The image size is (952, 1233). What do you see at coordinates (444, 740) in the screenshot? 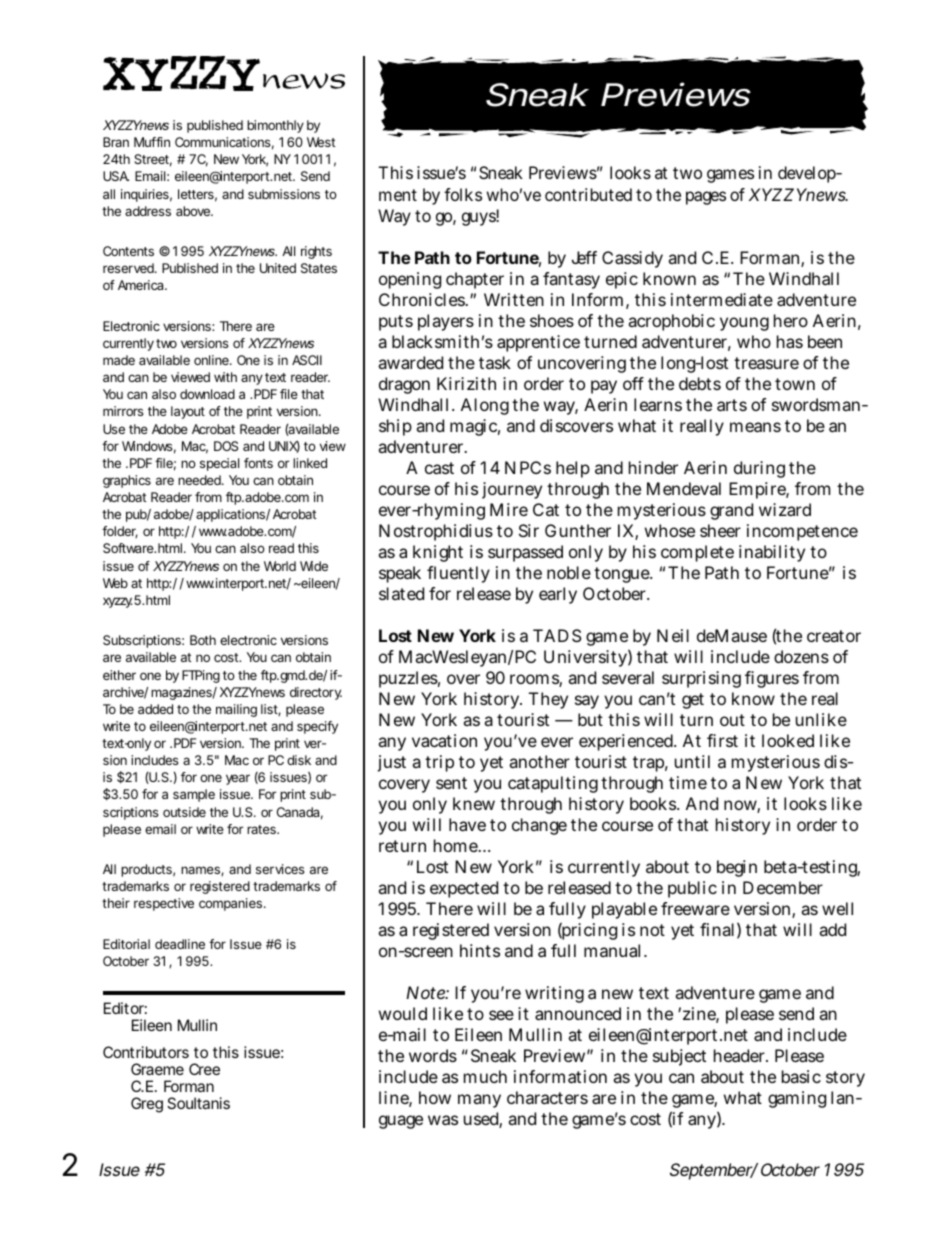
I see `vacation` at bounding box center [444, 740].
